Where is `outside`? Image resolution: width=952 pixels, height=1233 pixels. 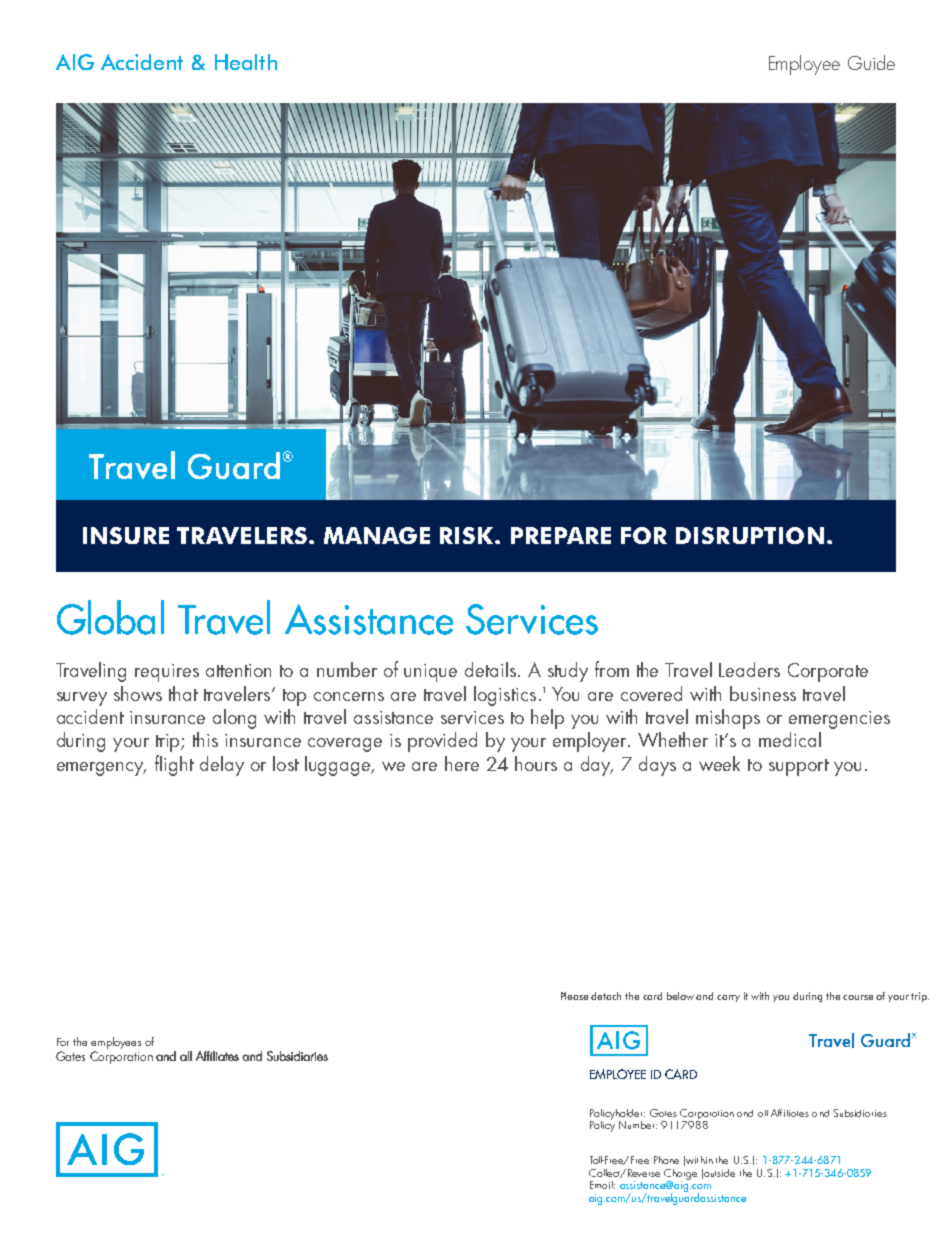 outside is located at coordinates (719, 1173).
